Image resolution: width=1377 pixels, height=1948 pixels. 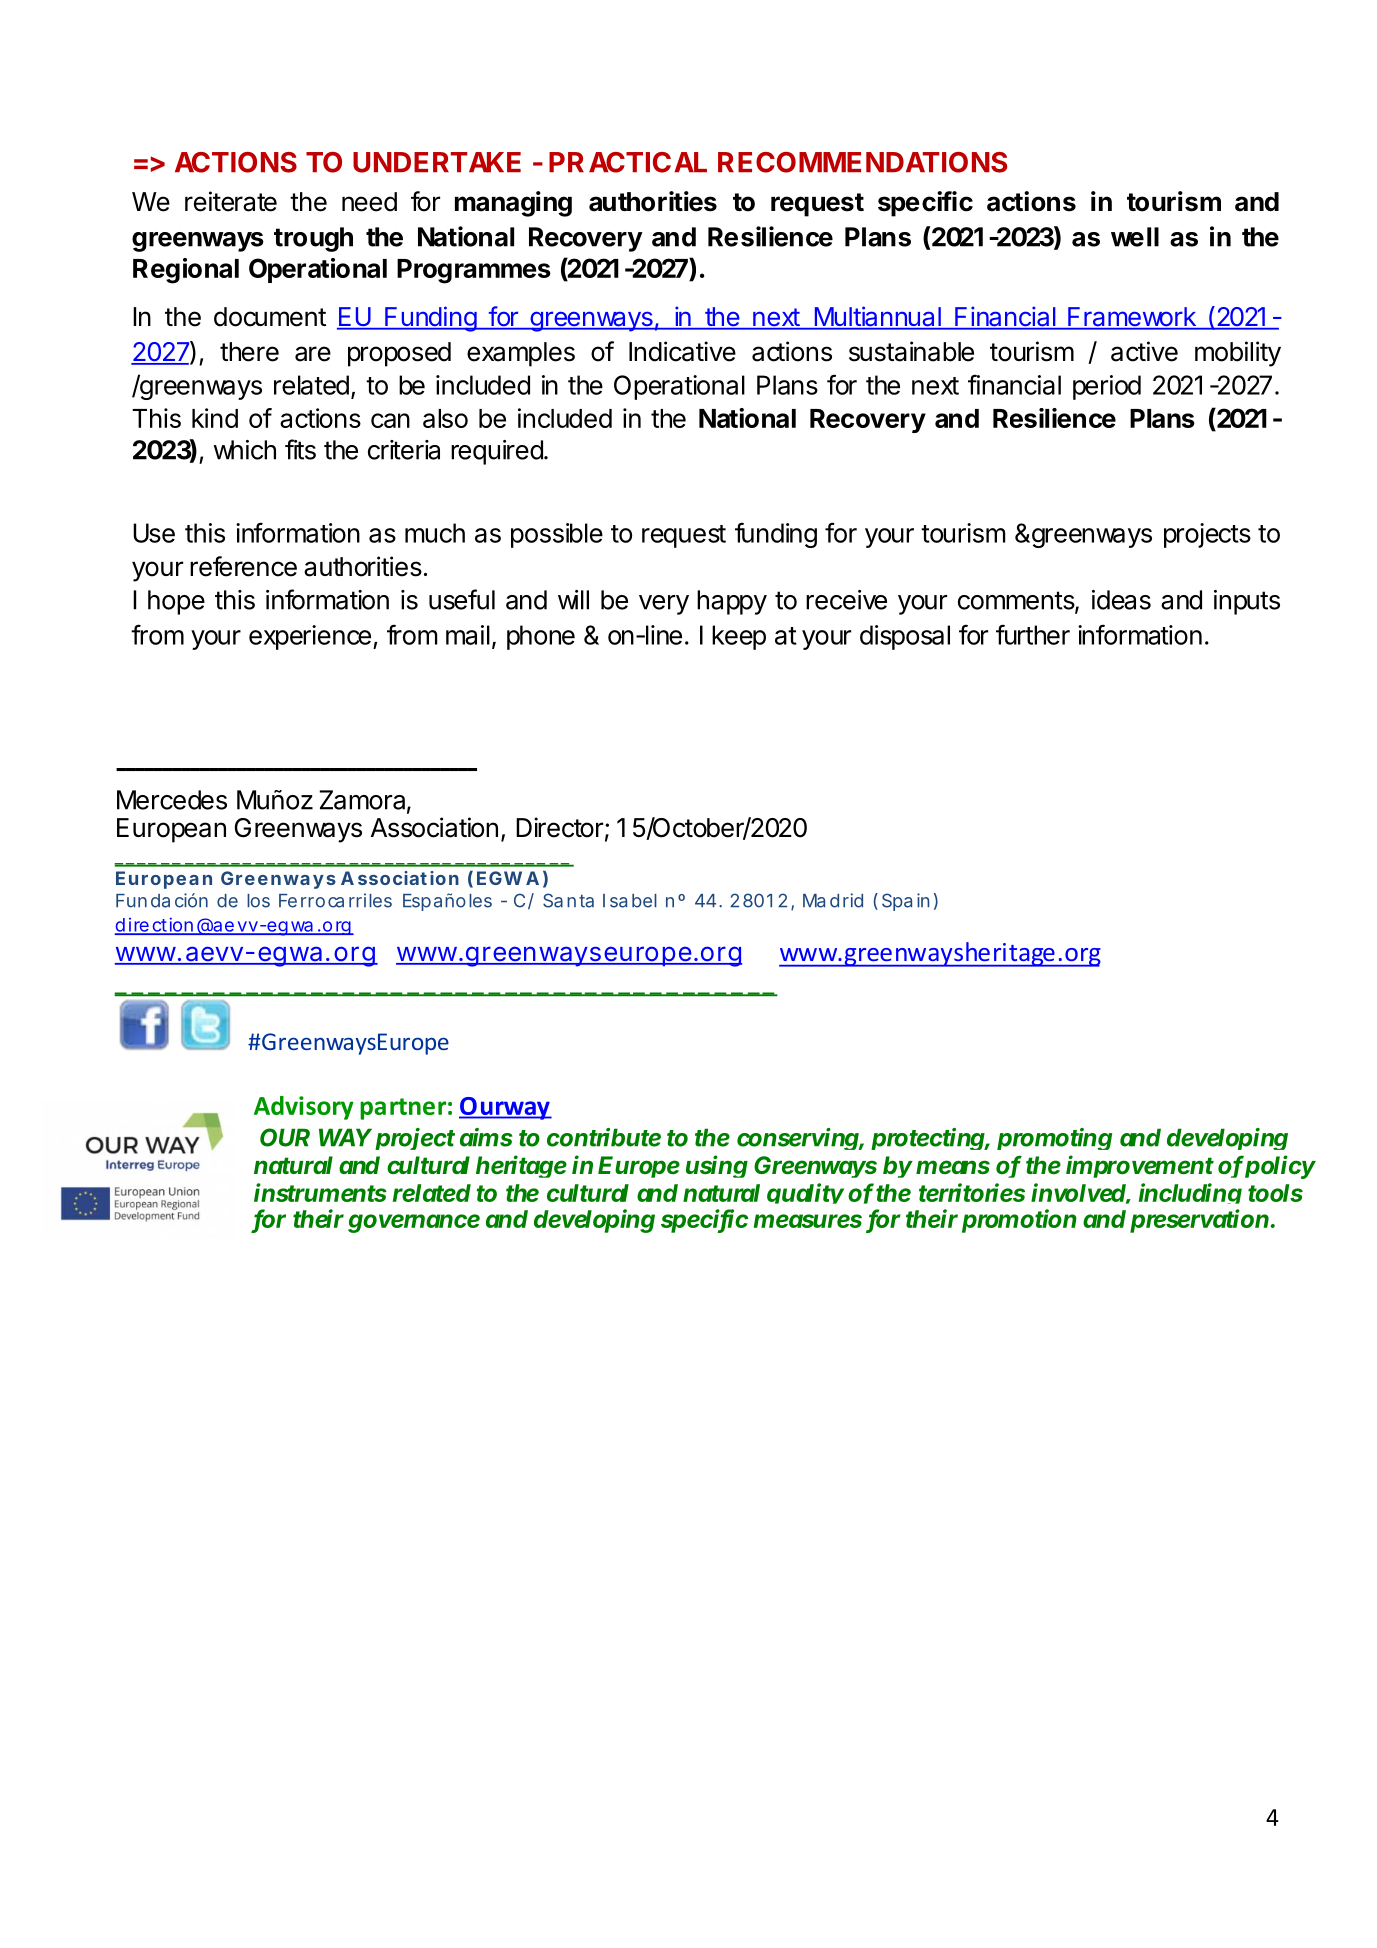 I want to click on PRACTICAL, so click(x=628, y=162).
